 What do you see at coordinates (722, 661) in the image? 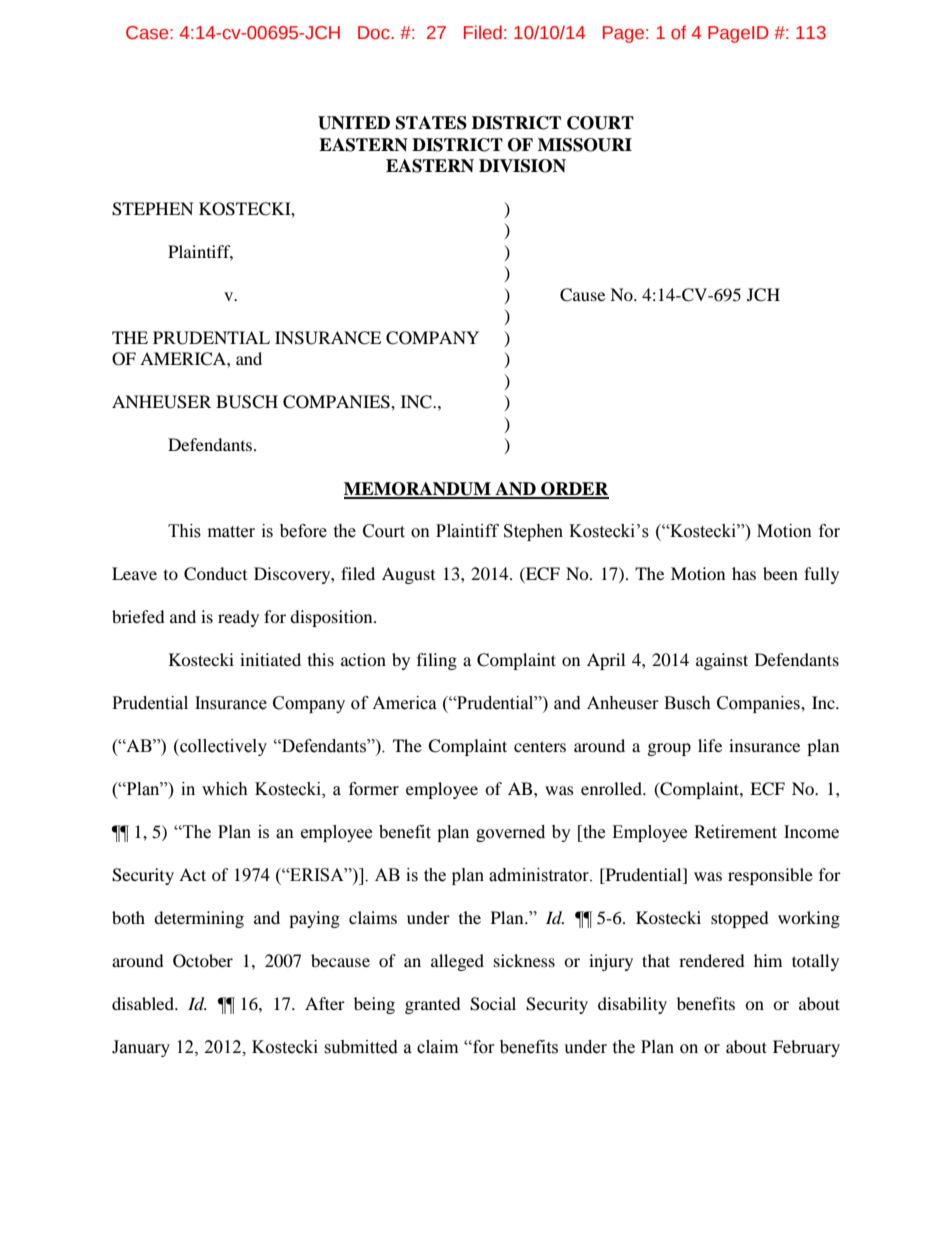
I see `against` at bounding box center [722, 661].
